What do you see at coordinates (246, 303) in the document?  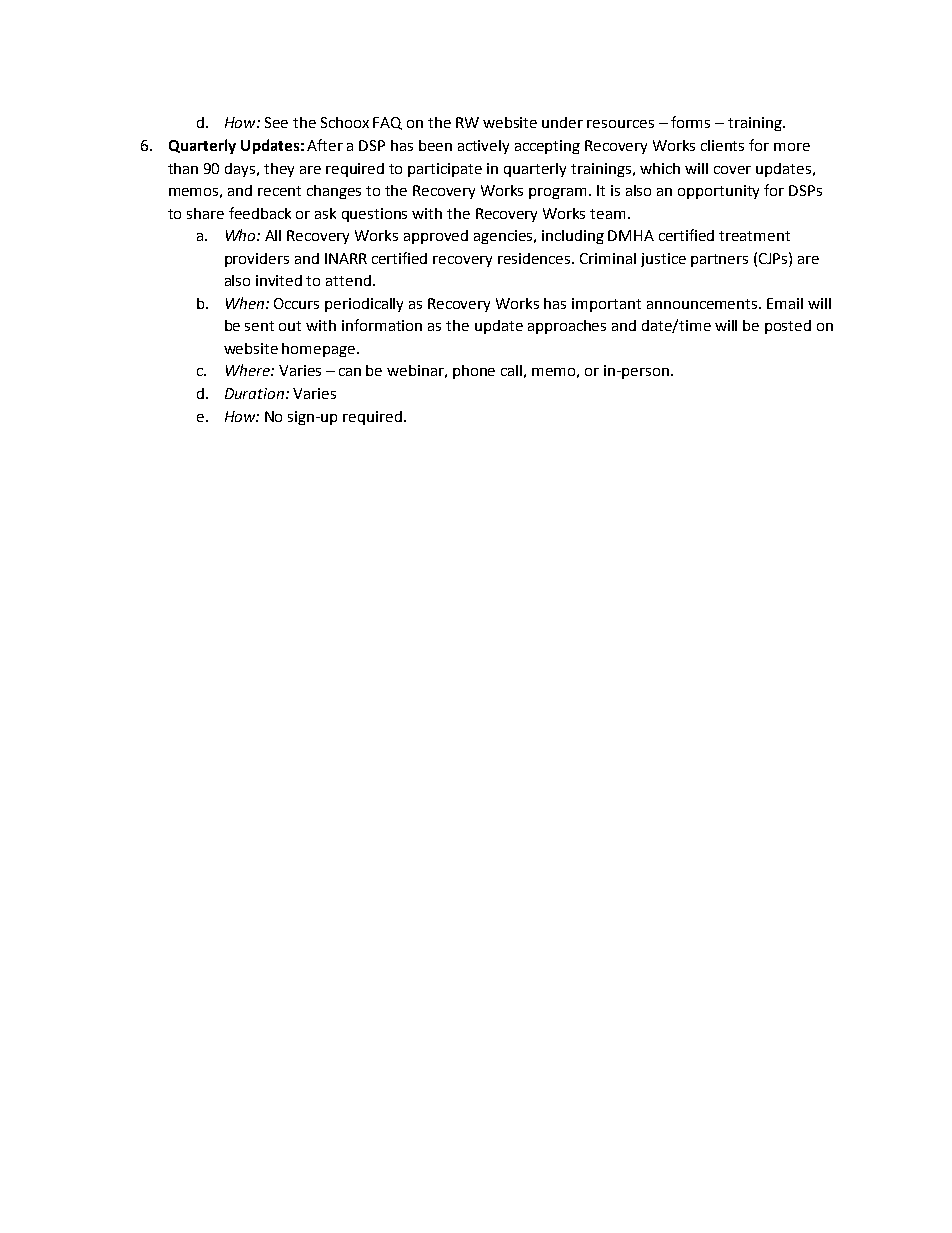 I see `When` at bounding box center [246, 303].
